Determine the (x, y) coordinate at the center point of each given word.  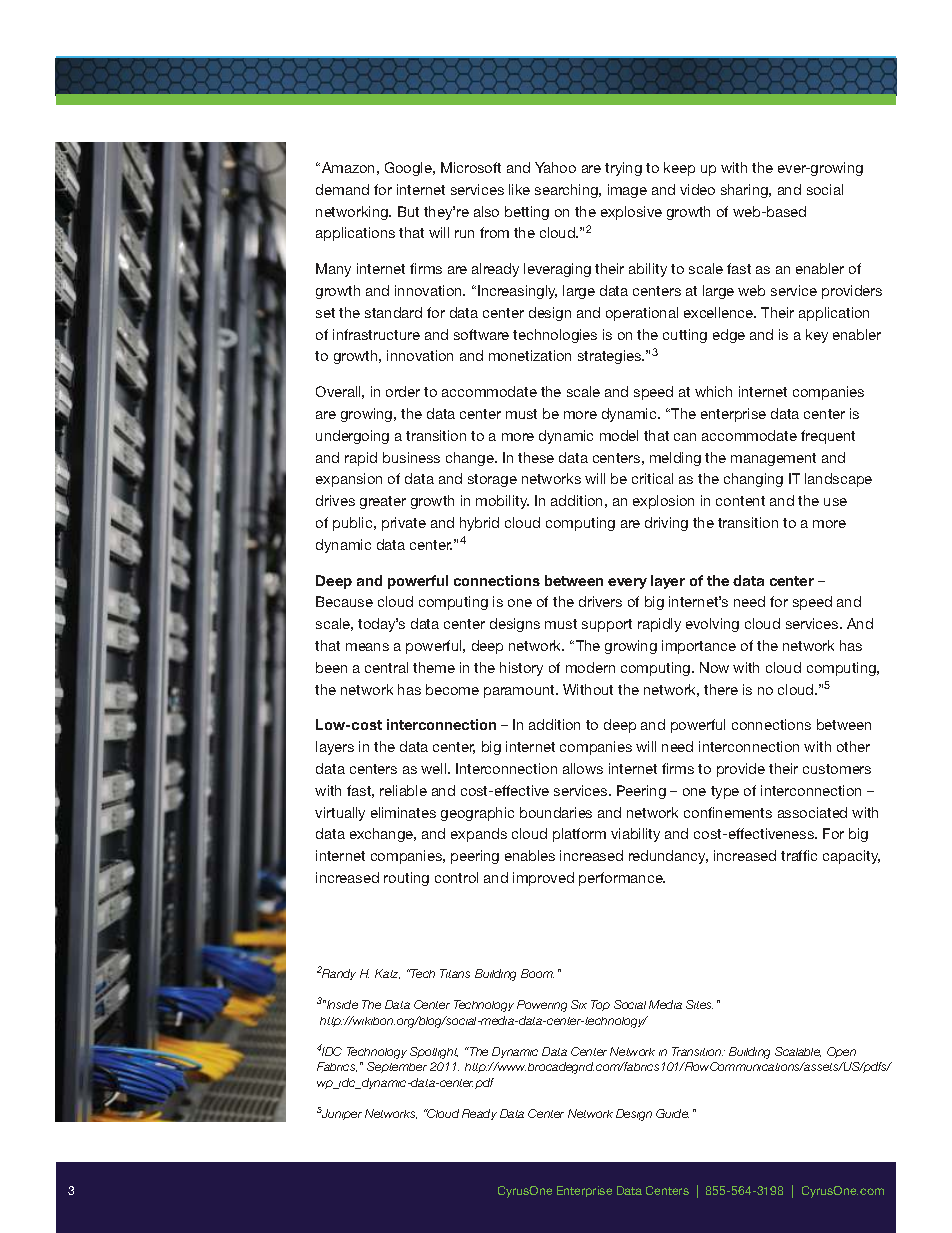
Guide (672, 1113)
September (397, 1067)
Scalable (798, 1052)
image (627, 191)
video (697, 189)
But (408, 211)
